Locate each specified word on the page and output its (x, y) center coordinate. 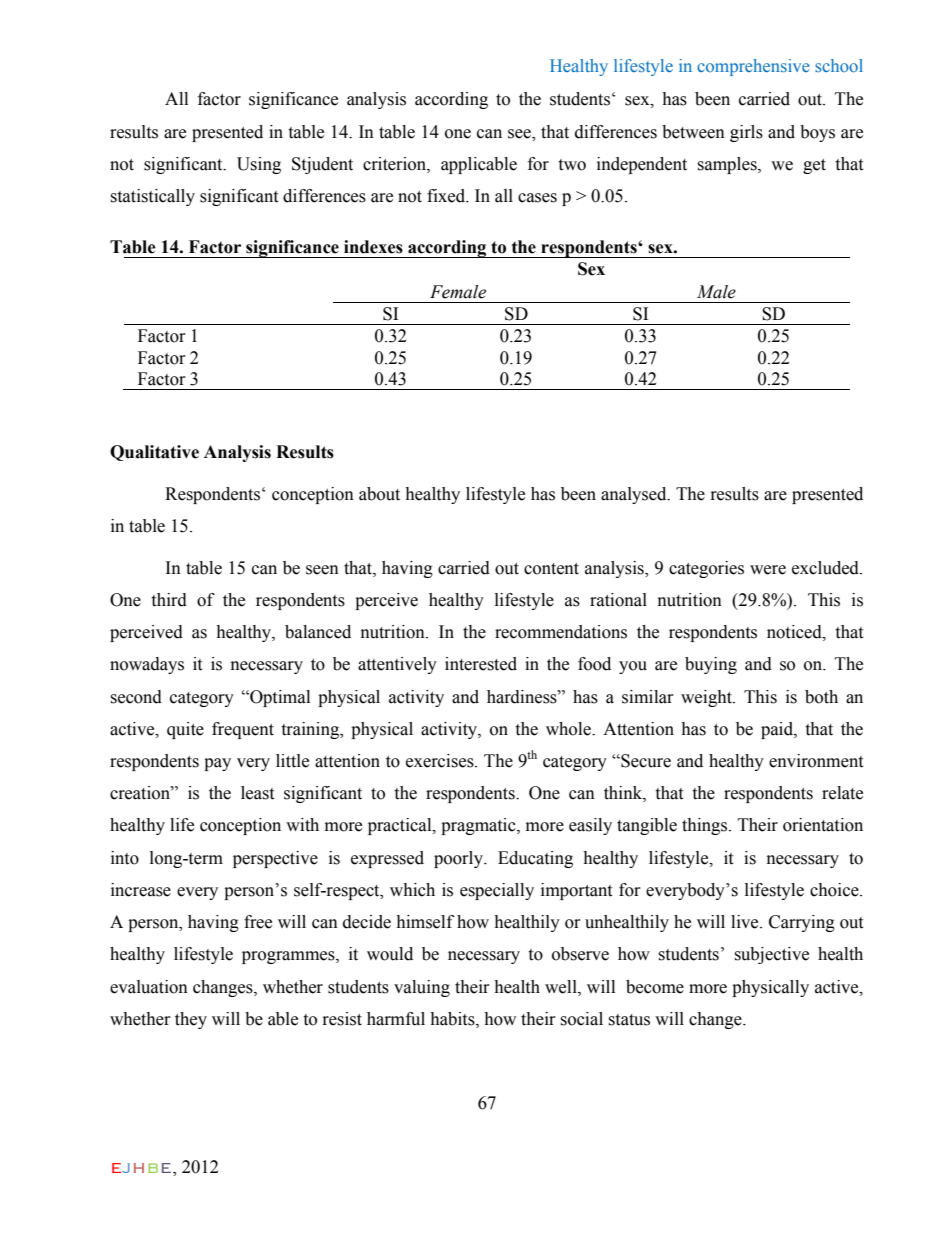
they (191, 1020)
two (572, 165)
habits (453, 1019)
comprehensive (753, 67)
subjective (771, 955)
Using (259, 165)
